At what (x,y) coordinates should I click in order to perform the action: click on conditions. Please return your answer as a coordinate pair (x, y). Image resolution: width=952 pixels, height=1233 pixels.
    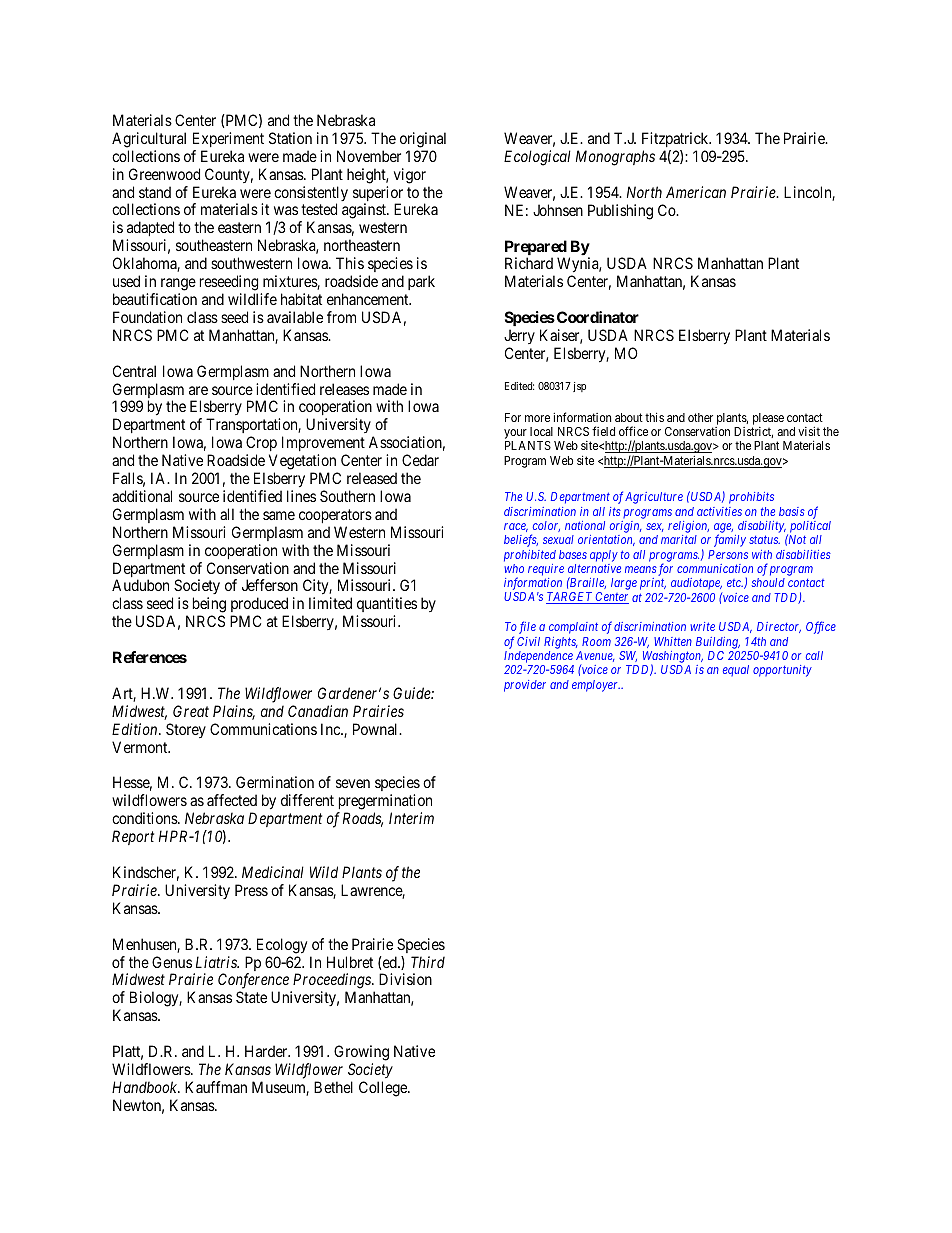
    Looking at the image, I should click on (145, 818).
